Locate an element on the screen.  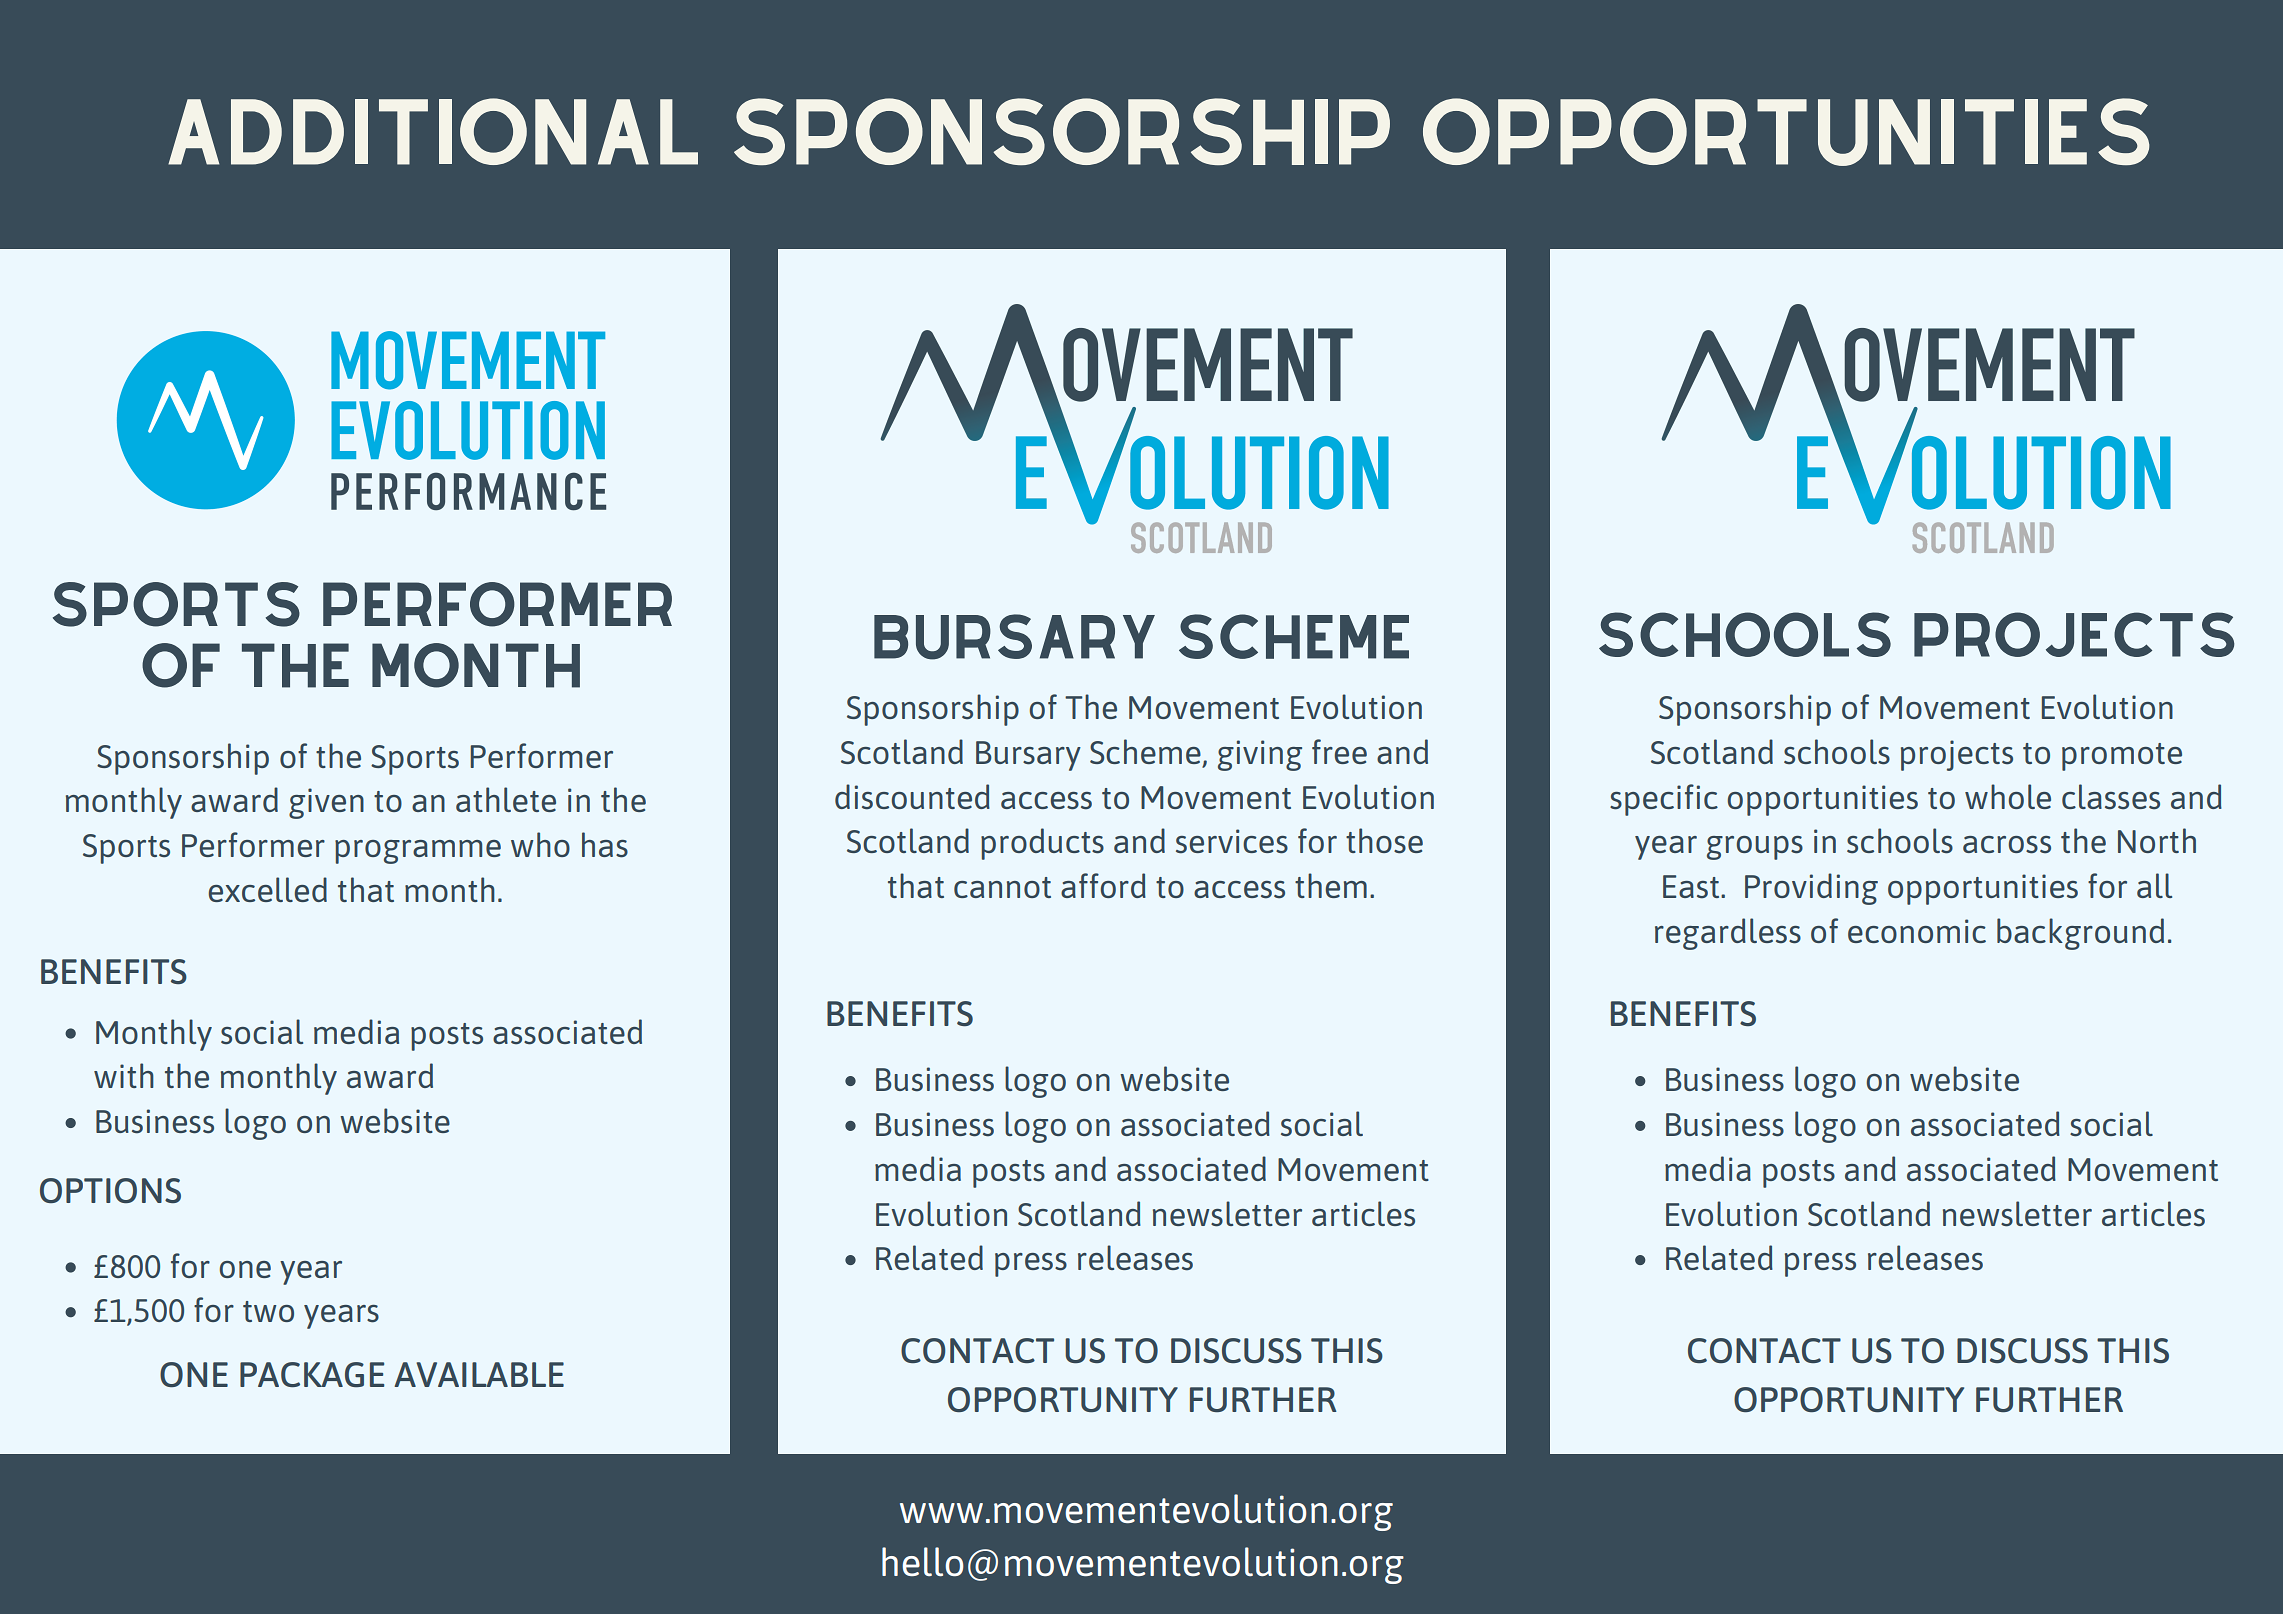
giving is located at coordinates (1260, 755).
